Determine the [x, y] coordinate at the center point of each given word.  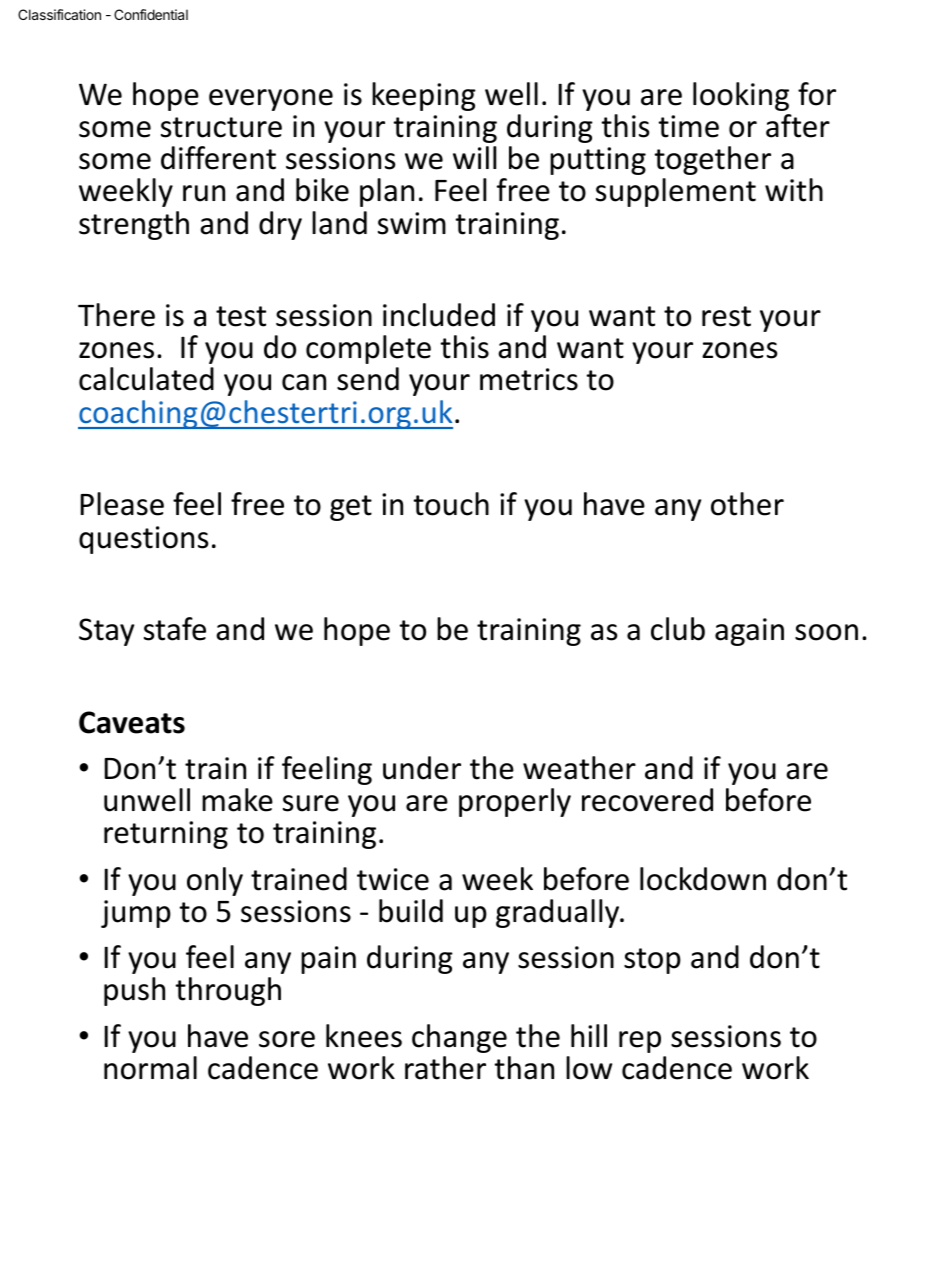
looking [741, 96]
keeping [424, 96]
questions [144, 540]
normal [150, 1068]
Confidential [151, 14]
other [747, 504]
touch [451, 504]
